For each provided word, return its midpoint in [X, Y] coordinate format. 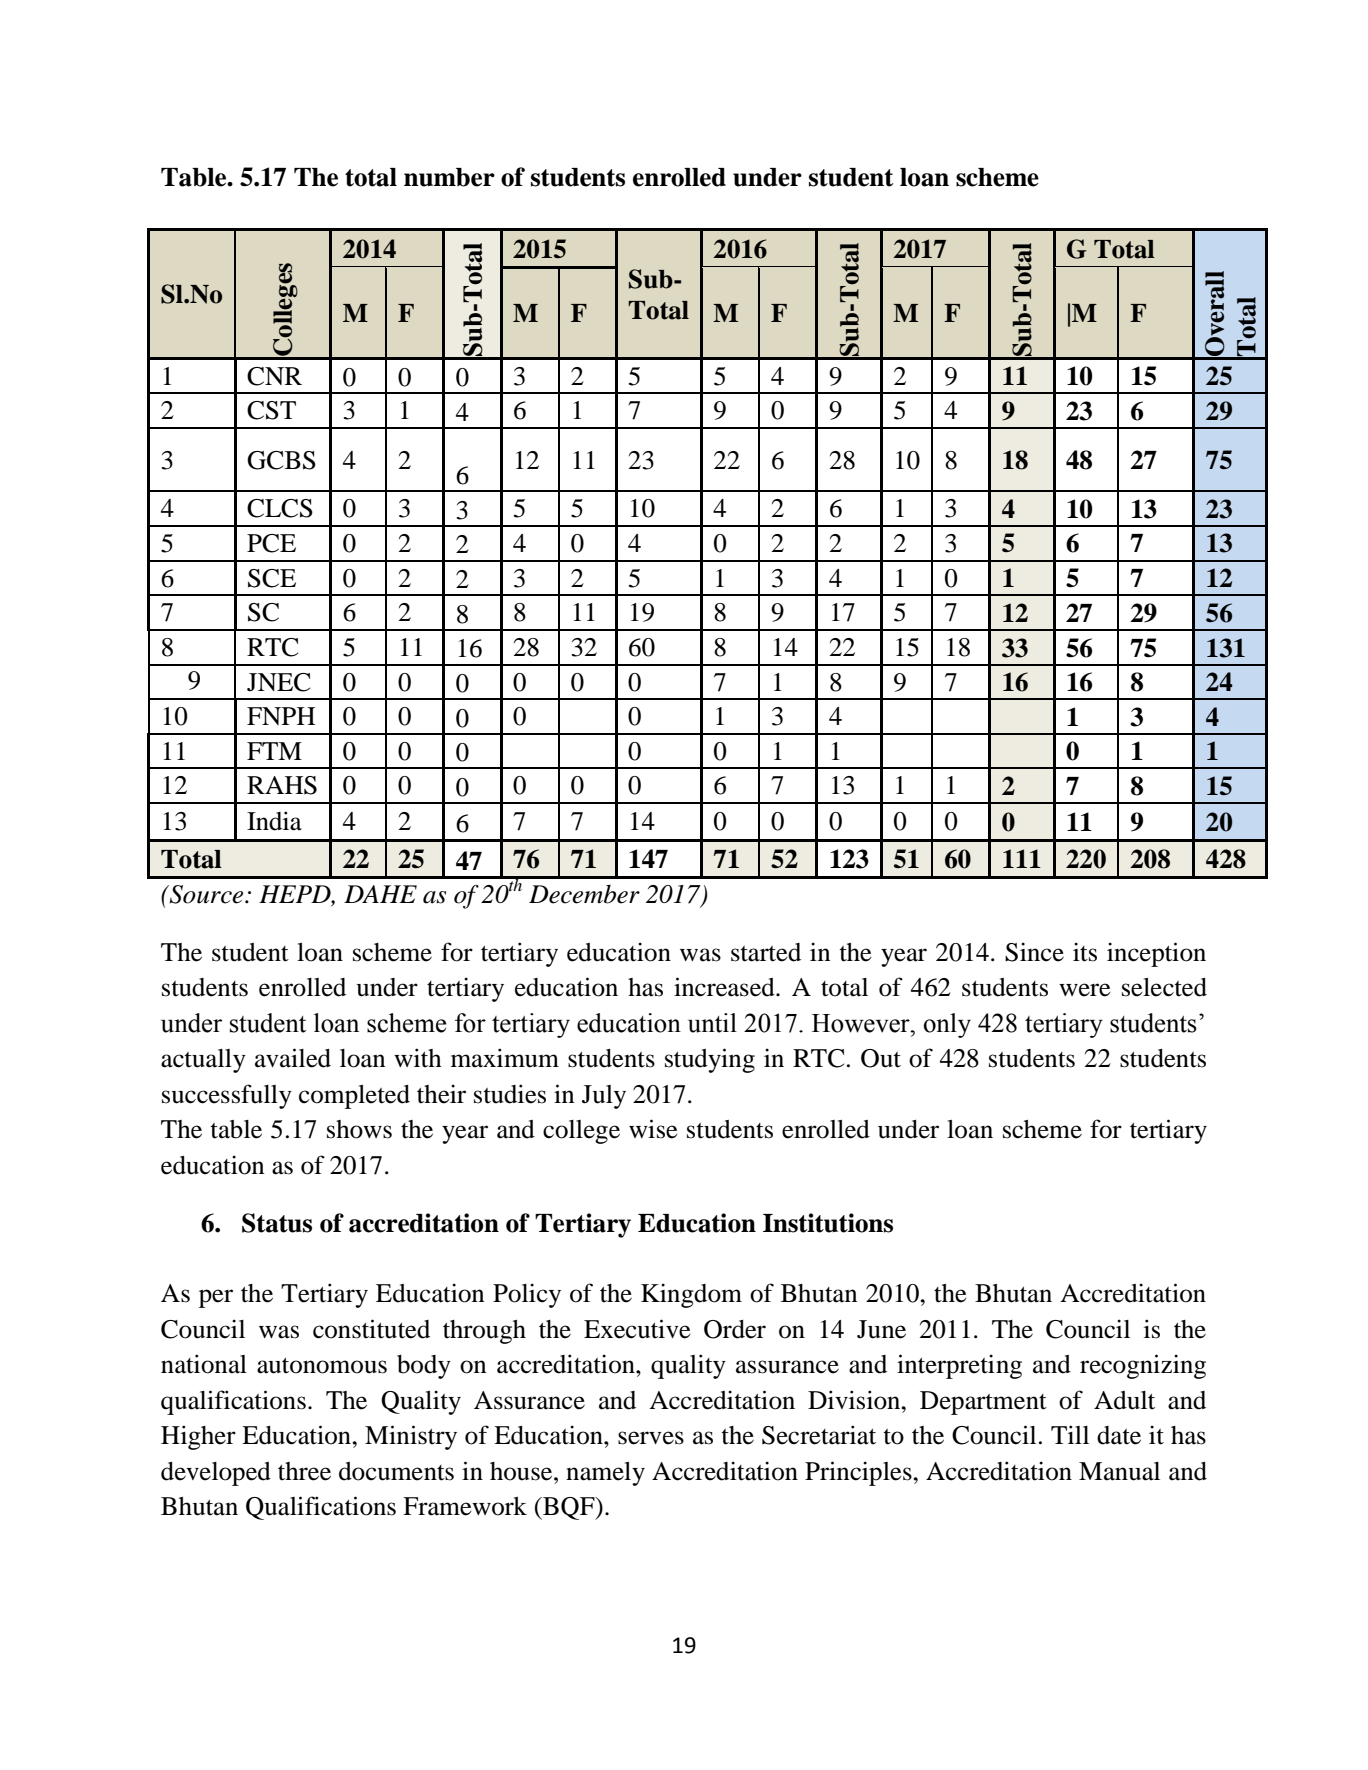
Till [1070, 1434]
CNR [274, 376]
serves [651, 1438]
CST [271, 410]
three [304, 1471]
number [449, 177]
